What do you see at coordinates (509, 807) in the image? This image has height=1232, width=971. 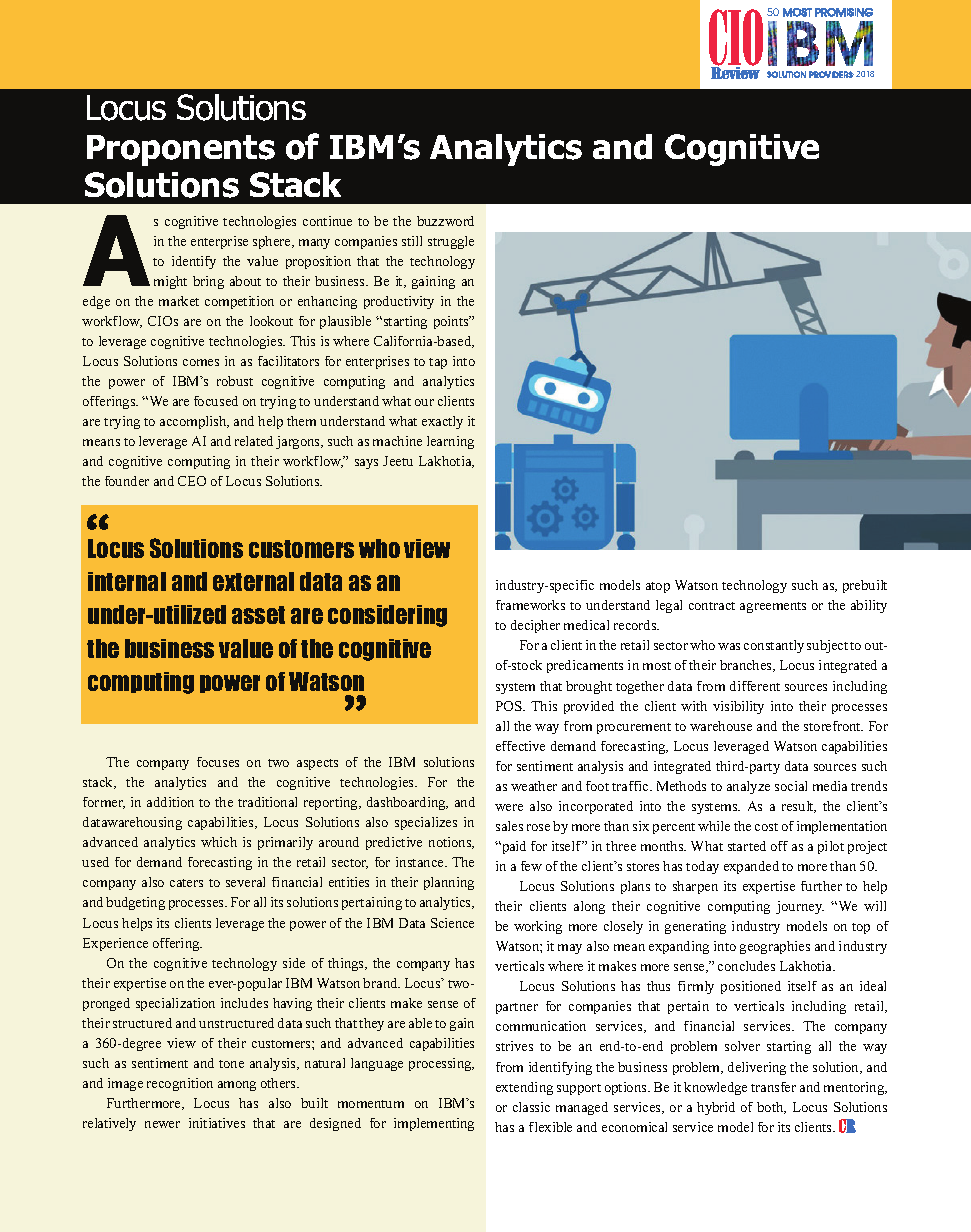 I see `were` at bounding box center [509, 807].
